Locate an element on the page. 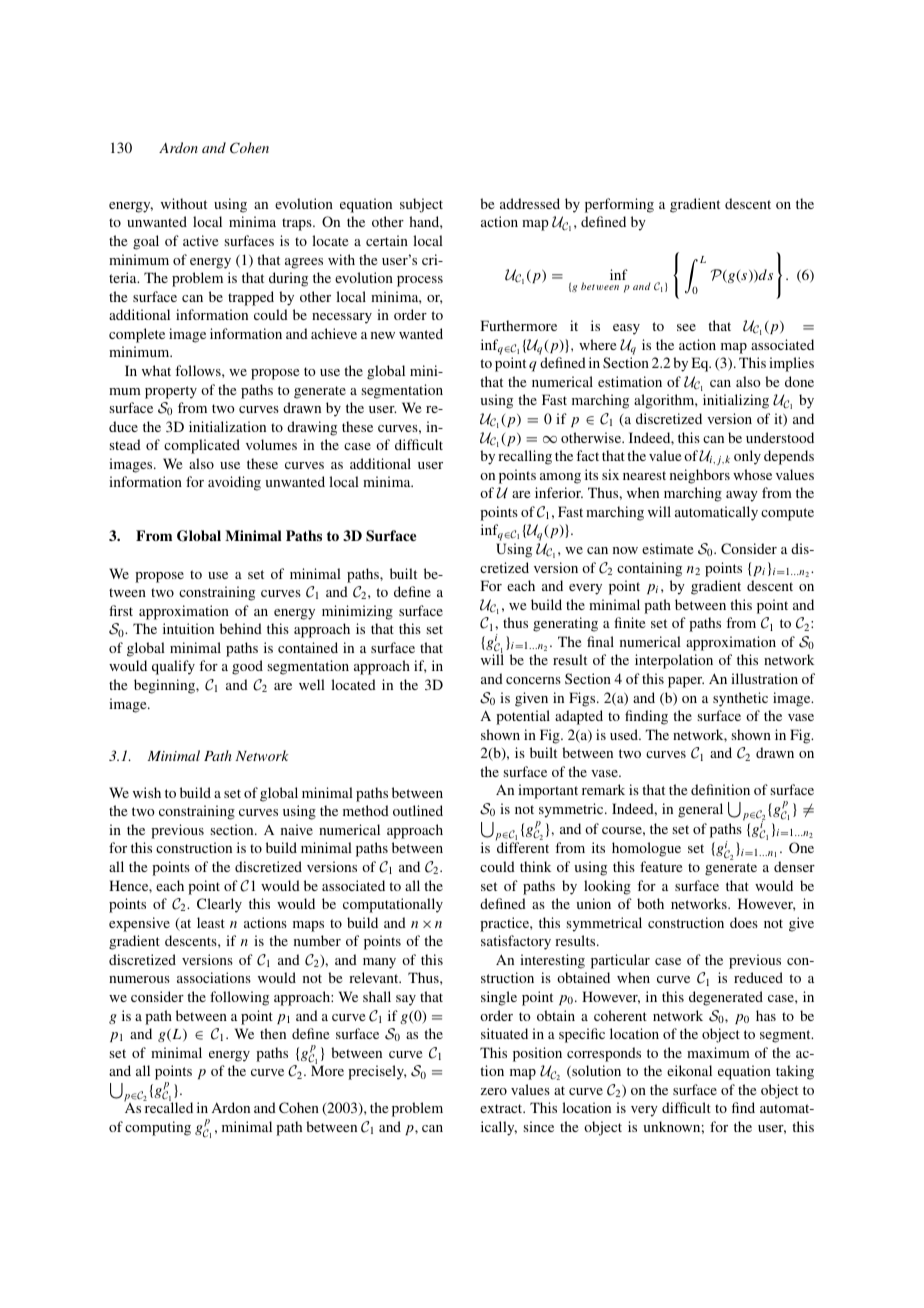 The width and height of the page is (924, 1308). only is located at coordinates (747, 457).
